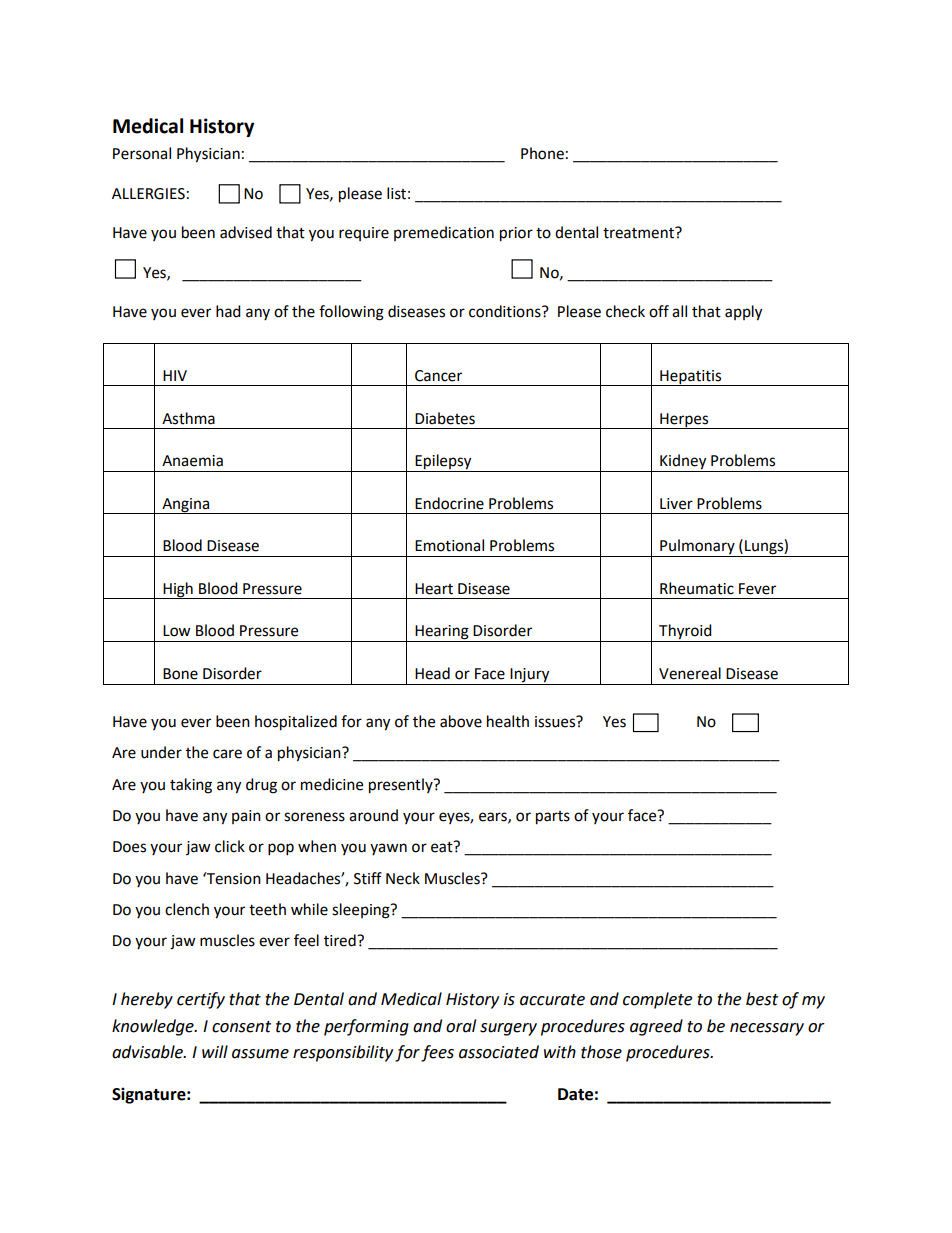  Describe the element at coordinates (676, 504) in the image. I see `Liver` at that location.
